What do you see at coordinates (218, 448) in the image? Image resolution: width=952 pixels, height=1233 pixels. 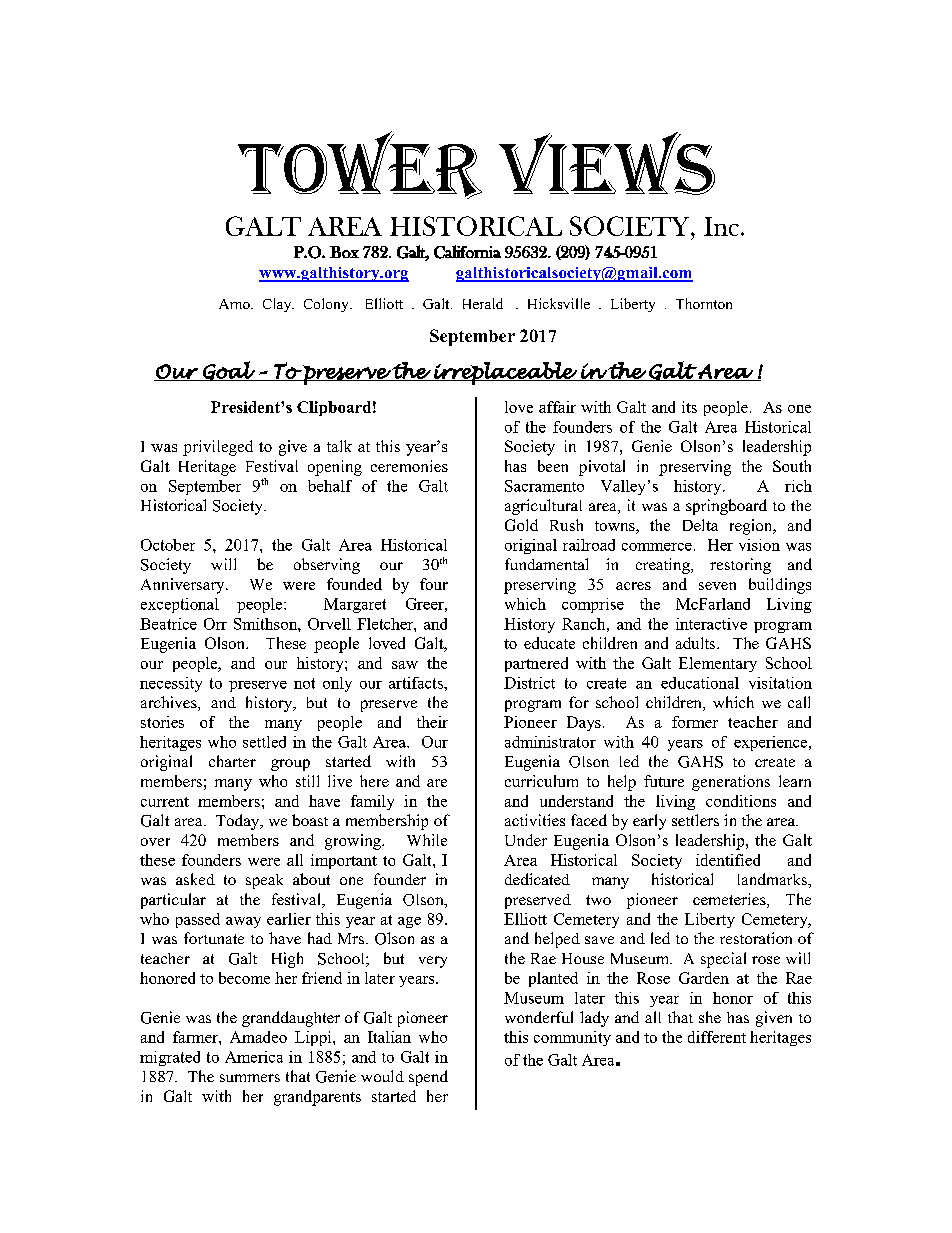 I see `privileged` at bounding box center [218, 448].
